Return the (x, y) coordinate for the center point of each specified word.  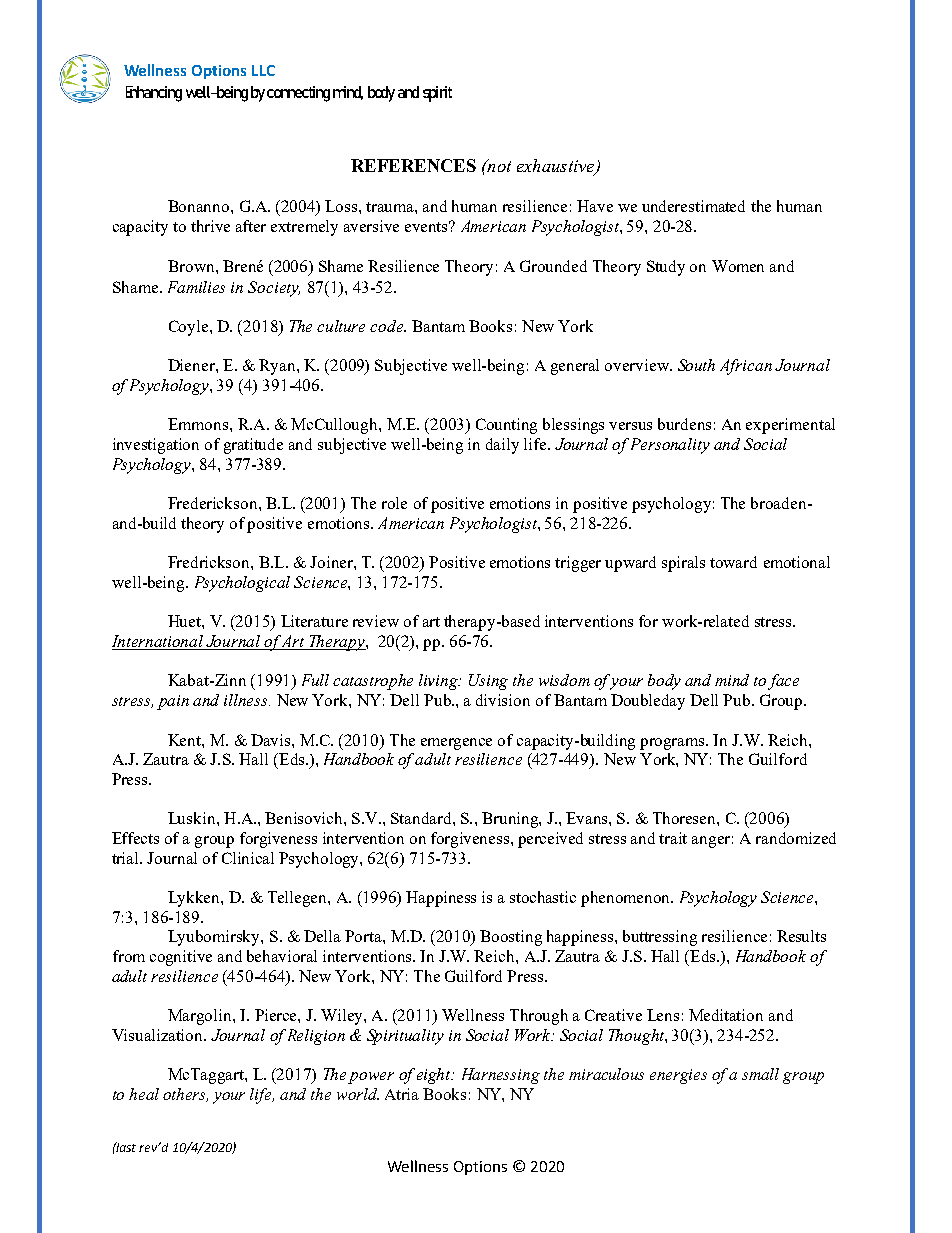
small (760, 1074)
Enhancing (154, 94)
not (498, 165)
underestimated (693, 206)
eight (435, 1076)
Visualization (159, 1035)
